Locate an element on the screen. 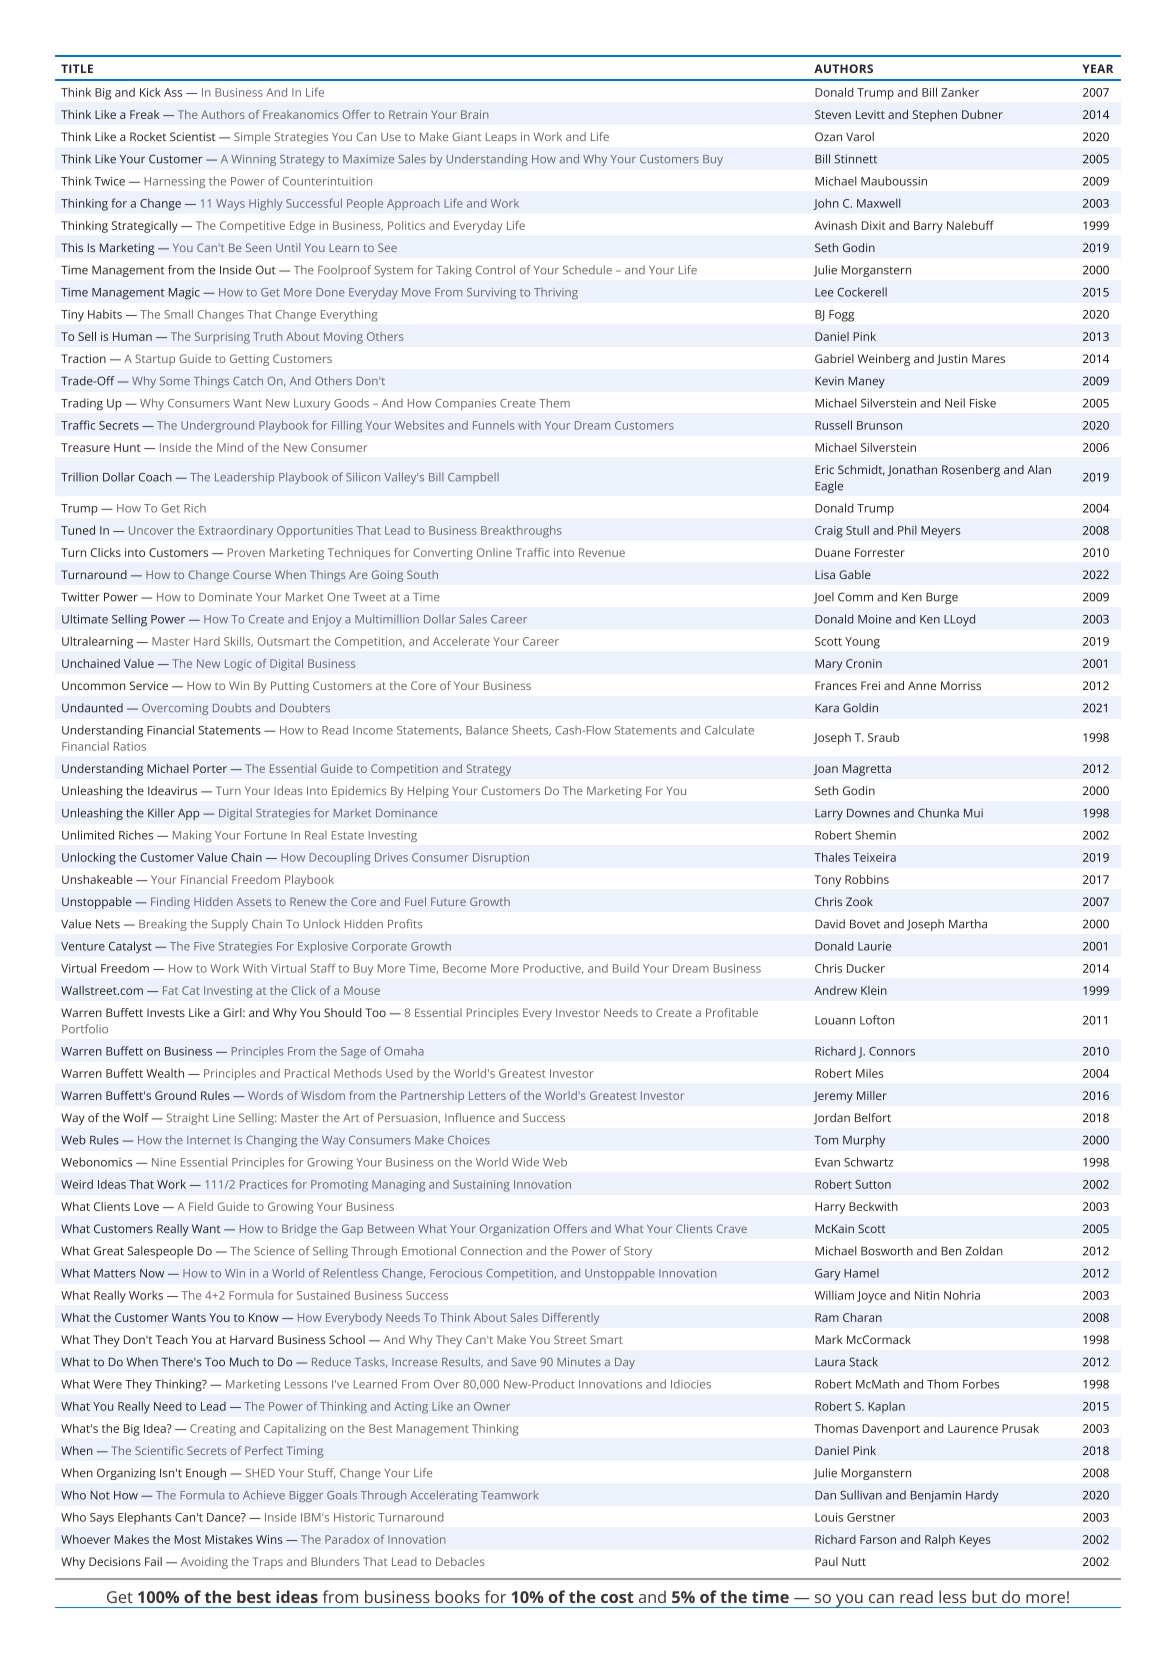 The height and width of the screenshot is (1661, 1174). Mui is located at coordinates (973, 813).
